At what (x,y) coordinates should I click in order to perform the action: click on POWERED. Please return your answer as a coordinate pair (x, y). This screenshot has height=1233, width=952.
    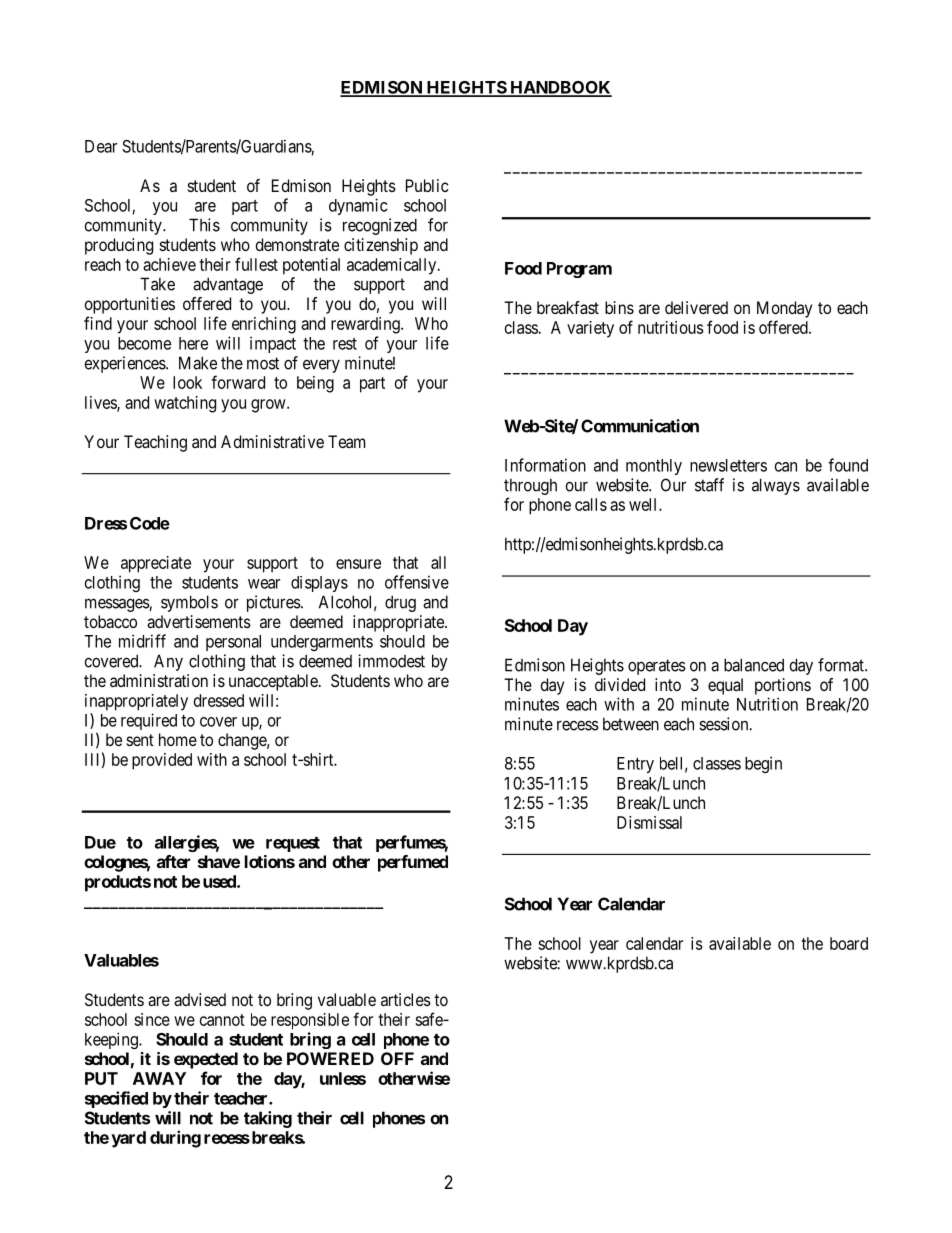
    Looking at the image, I should click on (330, 1058).
